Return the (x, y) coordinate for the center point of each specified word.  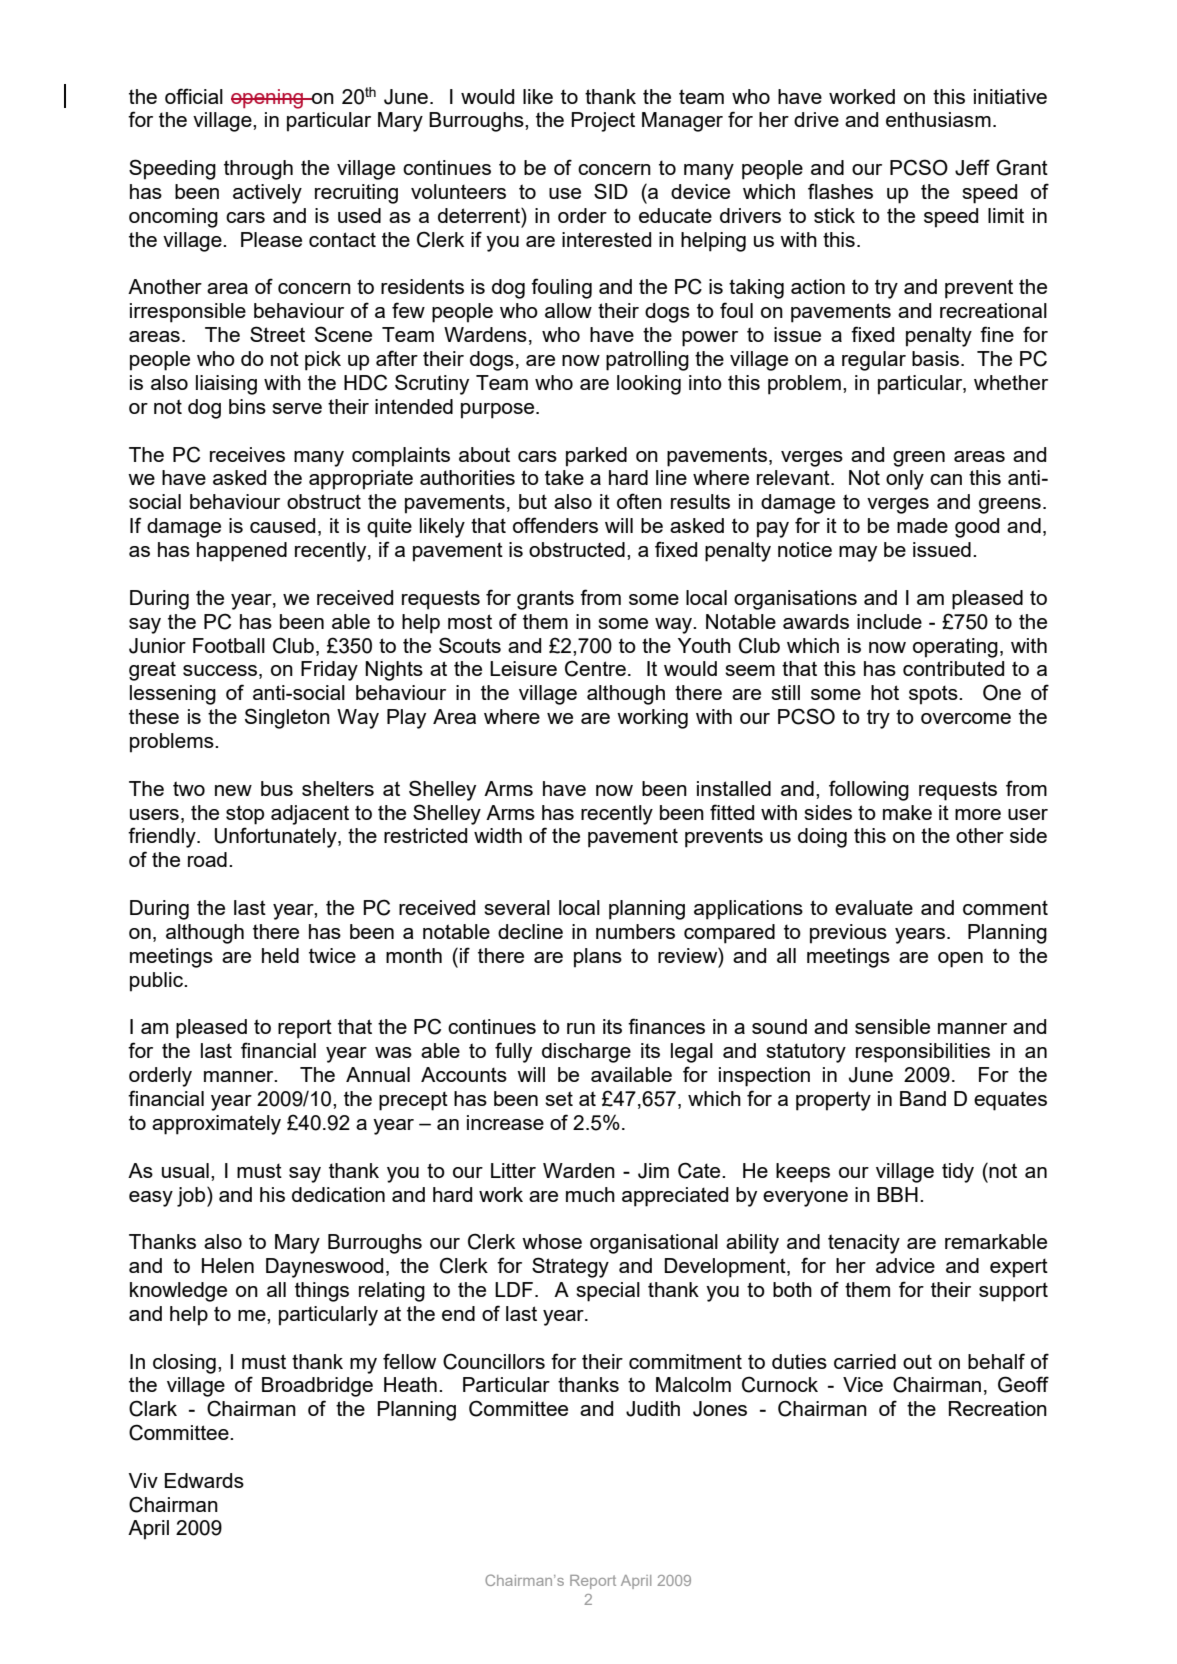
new (233, 790)
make (907, 812)
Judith (653, 1409)
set (559, 1098)
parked (596, 457)
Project (603, 122)
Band (923, 1098)
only (905, 480)
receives (247, 454)
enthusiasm (938, 119)
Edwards (204, 1480)
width (498, 835)
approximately (216, 1125)
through (258, 170)
